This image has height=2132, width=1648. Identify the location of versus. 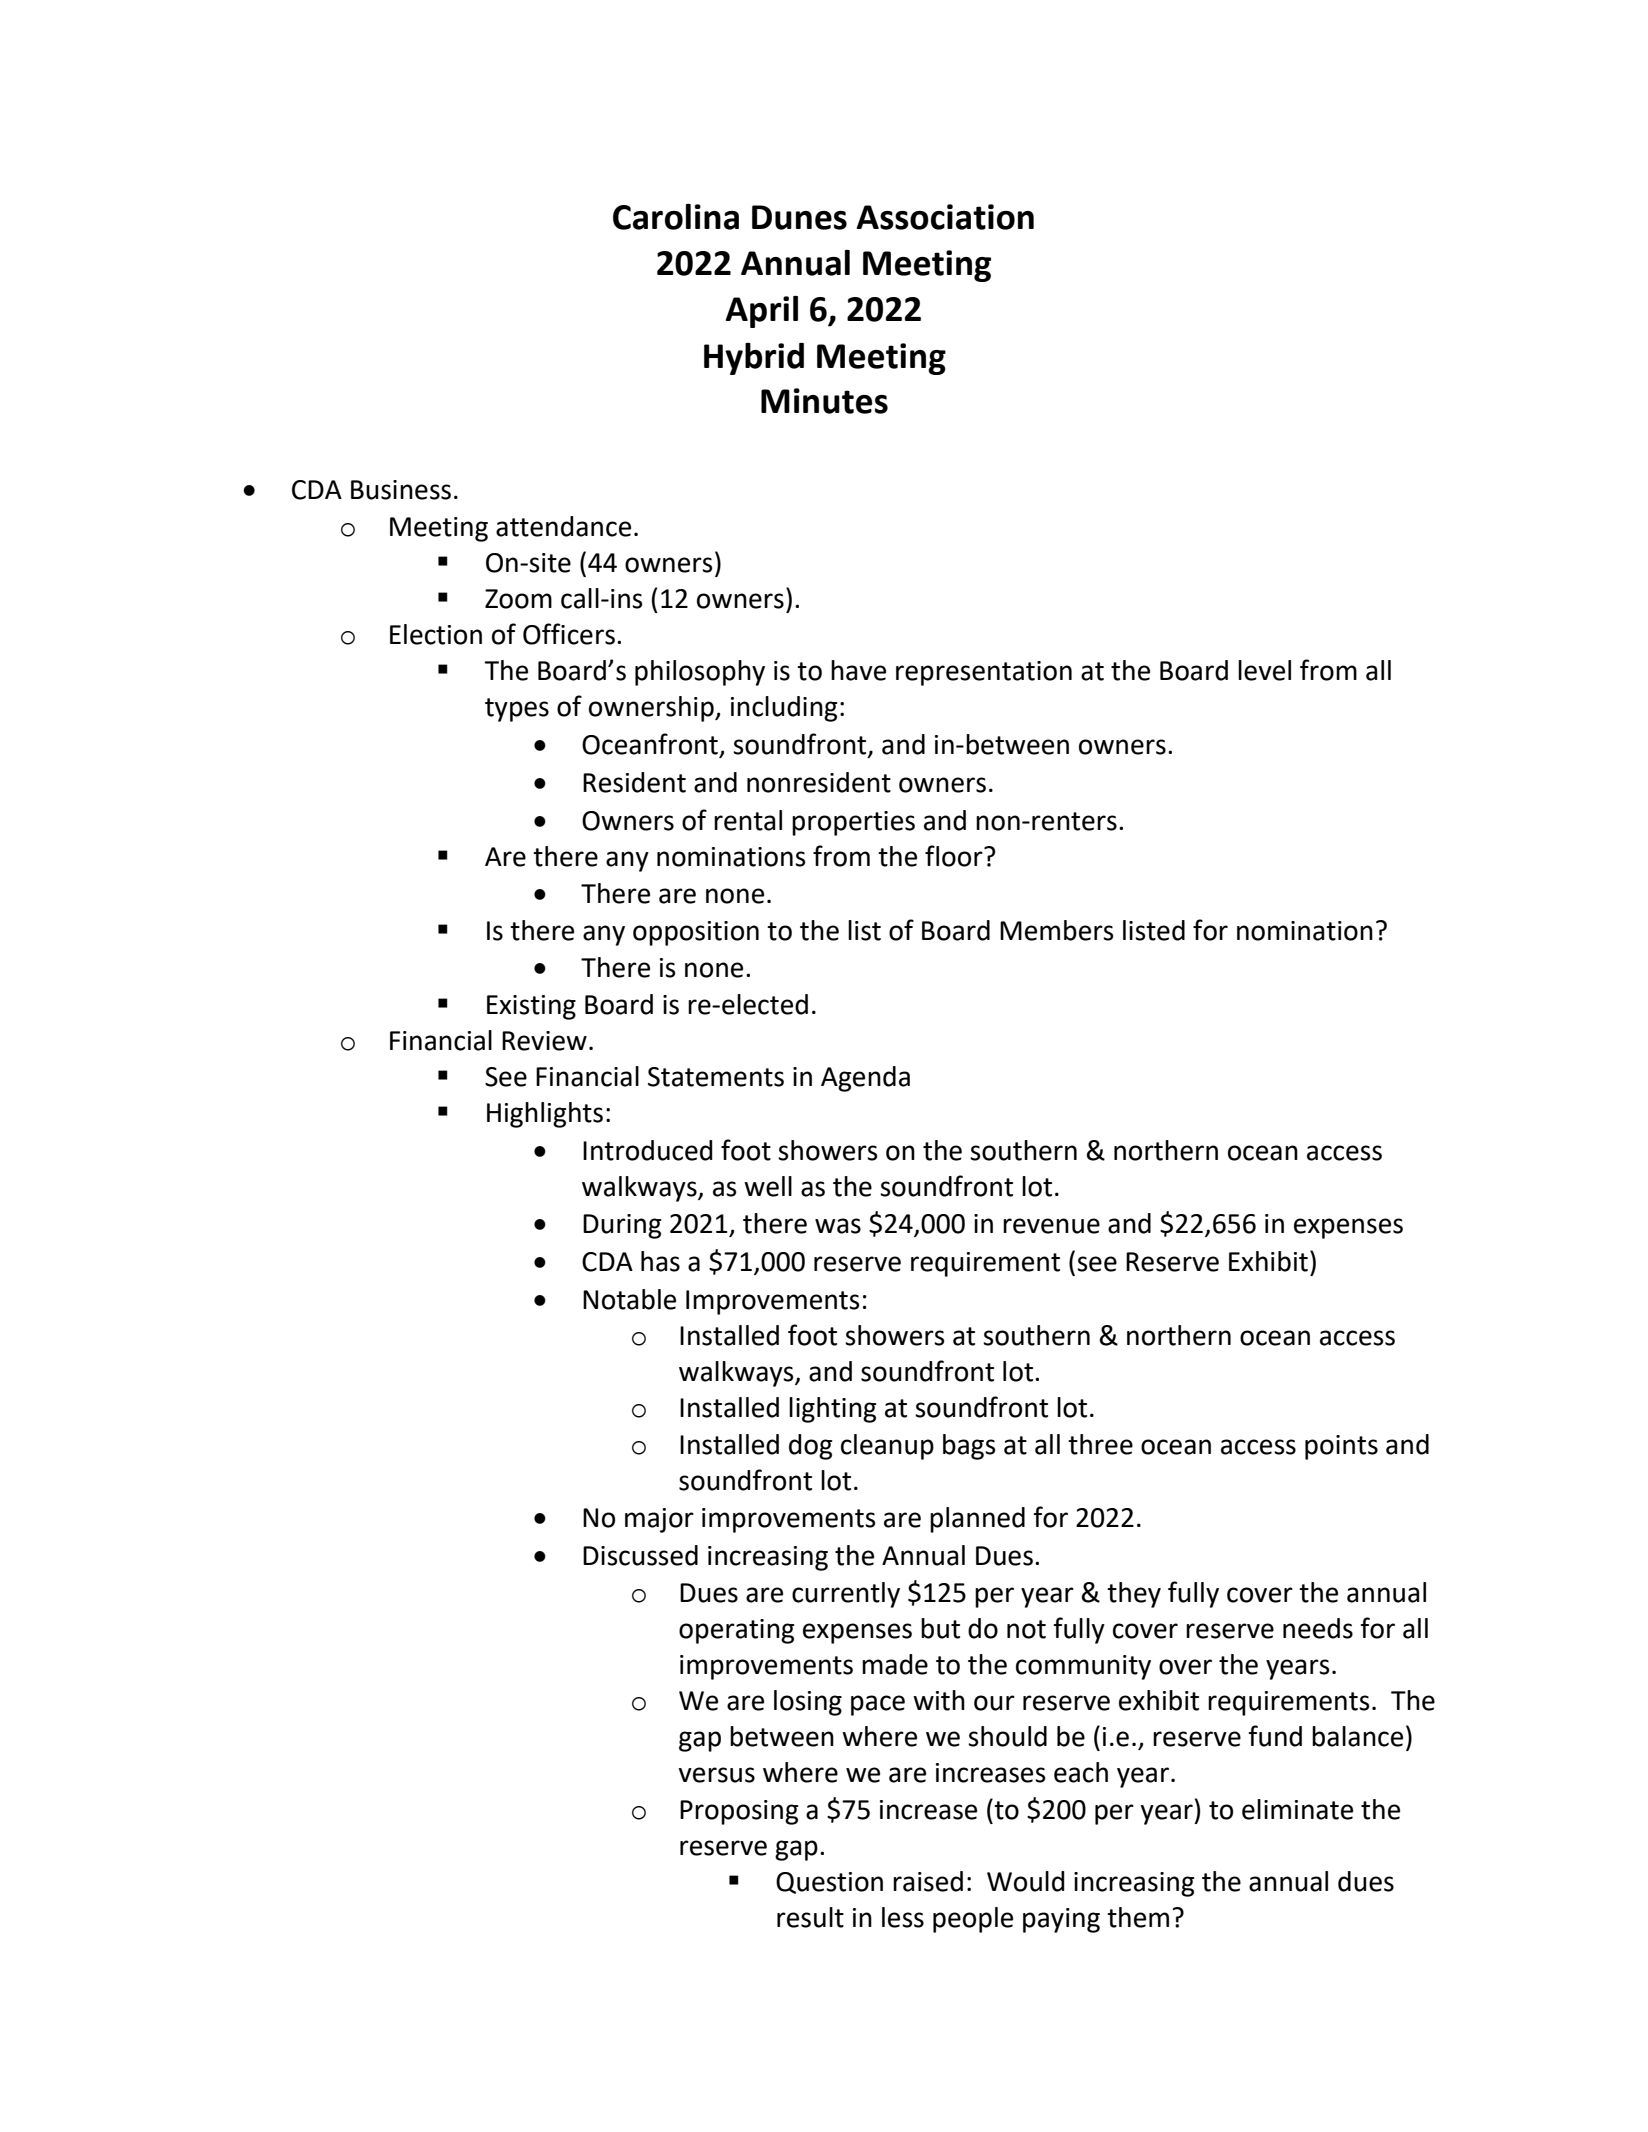
(716, 1775).
